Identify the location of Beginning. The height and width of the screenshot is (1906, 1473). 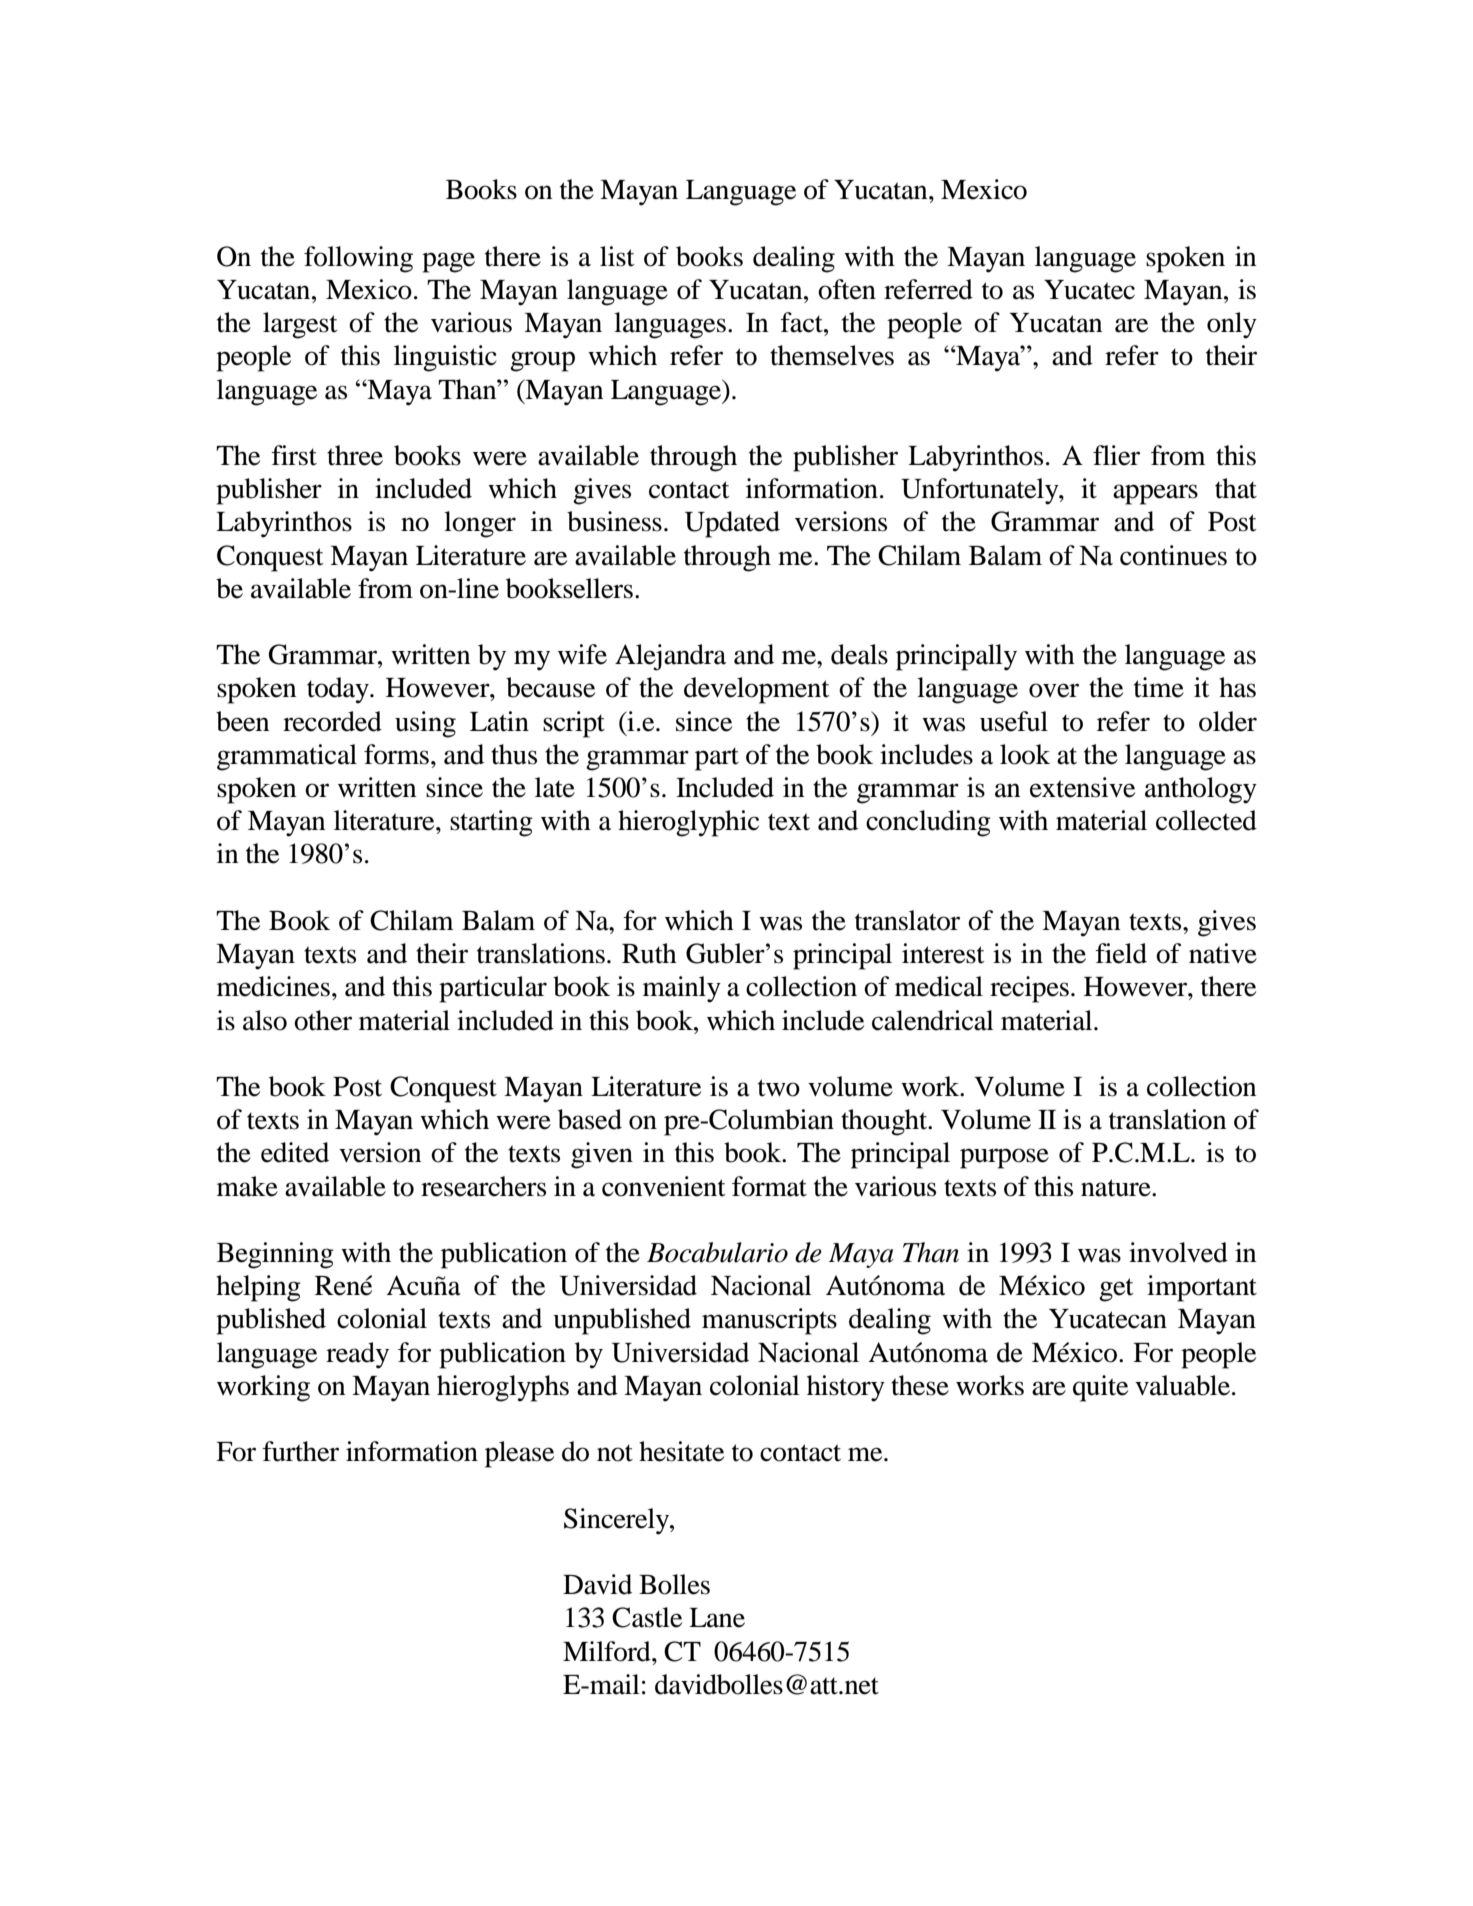
(275, 1255).
